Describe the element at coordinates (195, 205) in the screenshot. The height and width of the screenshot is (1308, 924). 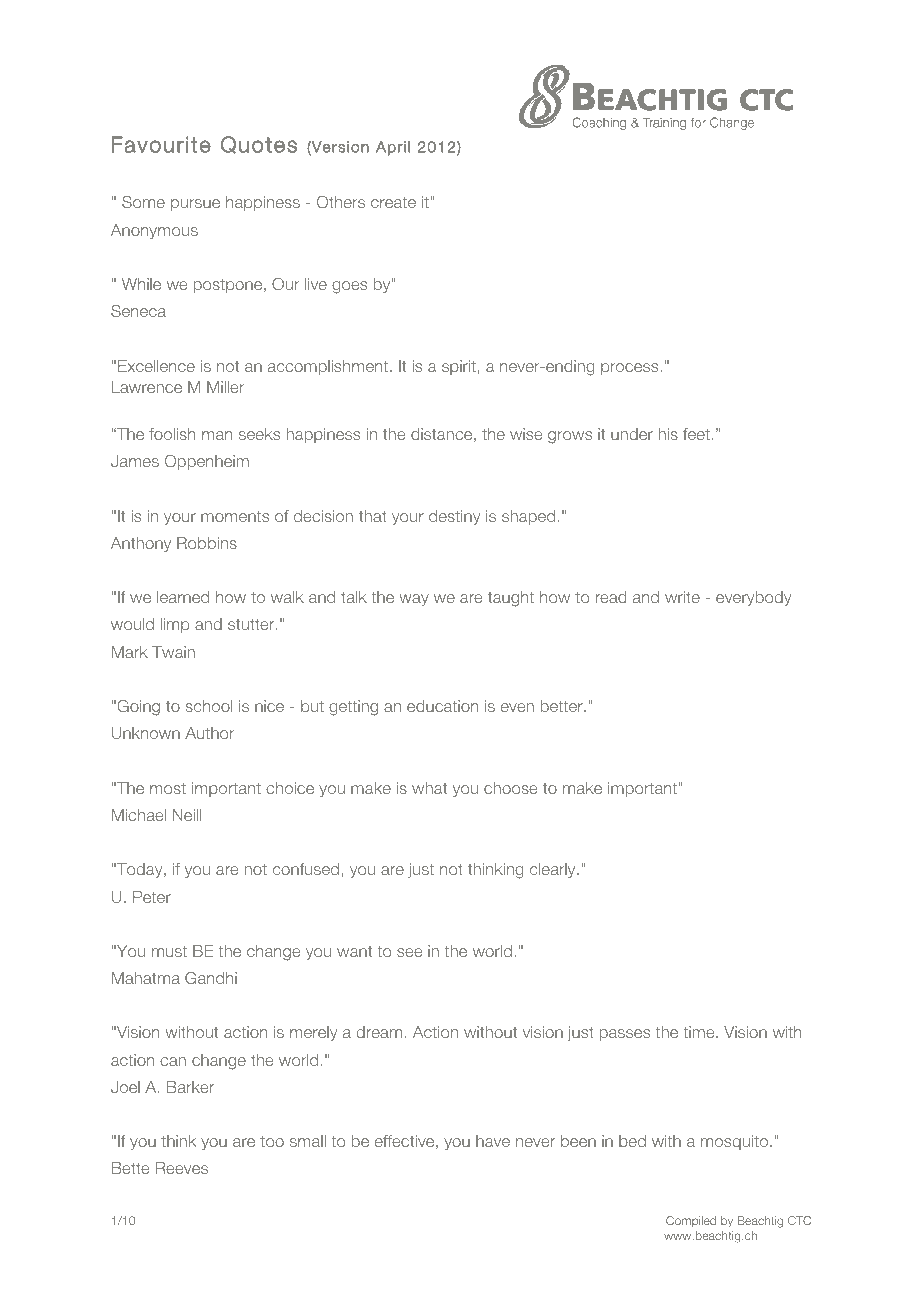
I see `pursue` at that location.
